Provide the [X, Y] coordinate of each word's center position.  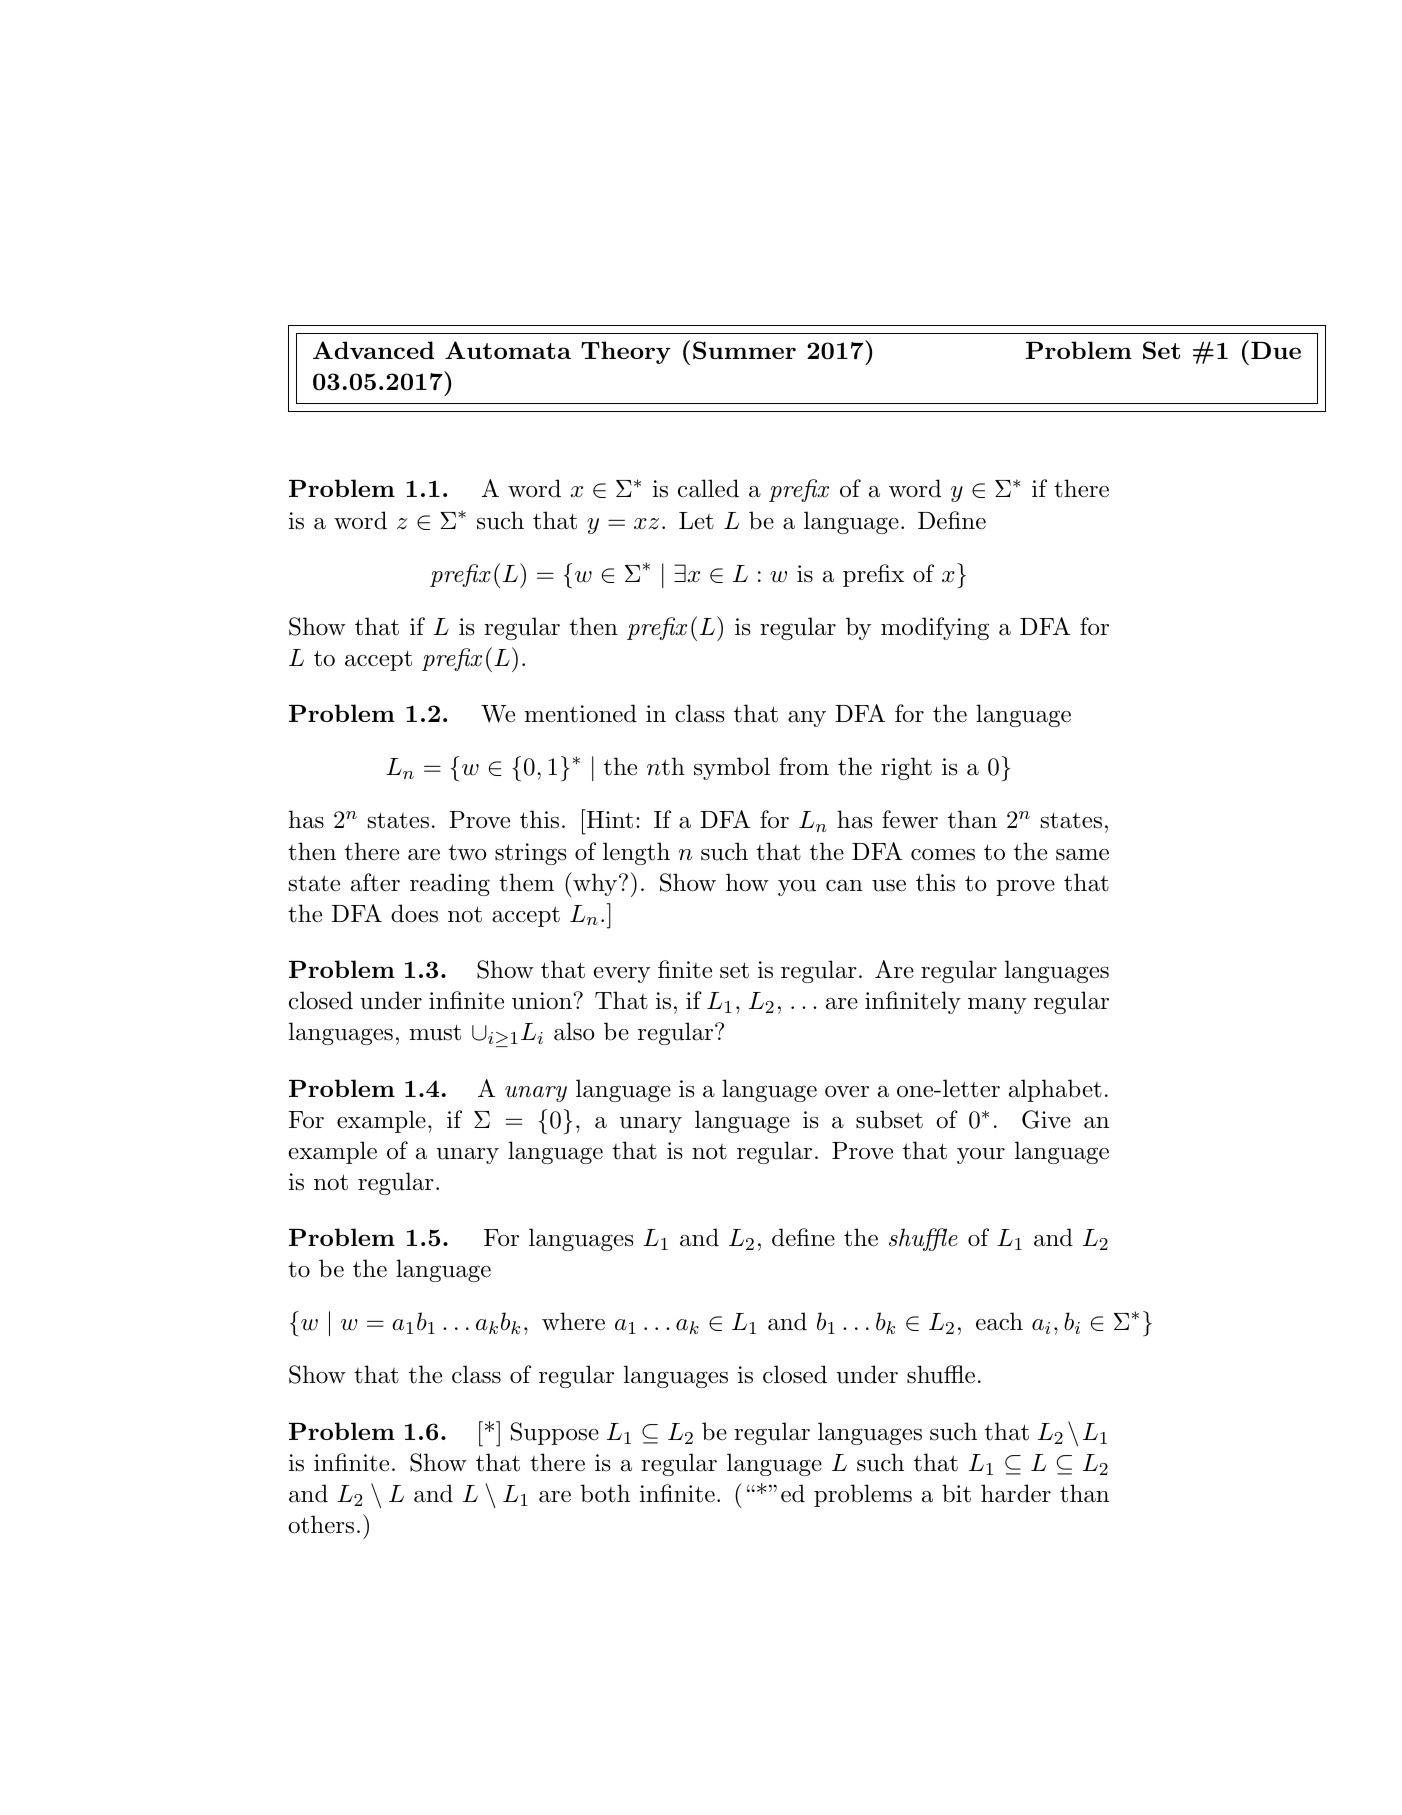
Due [1276, 350]
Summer [744, 350]
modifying [935, 628]
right [906, 768]
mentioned [581, 713]
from [804, 766]
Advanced [373, 350]
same [1082, 855]
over [847, 1092]
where [573, 1321]
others [321, 1524]
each [999, 1321]
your [981, 1156]
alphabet [1055, 1090]
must [435, 1032]
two [468, 852]
